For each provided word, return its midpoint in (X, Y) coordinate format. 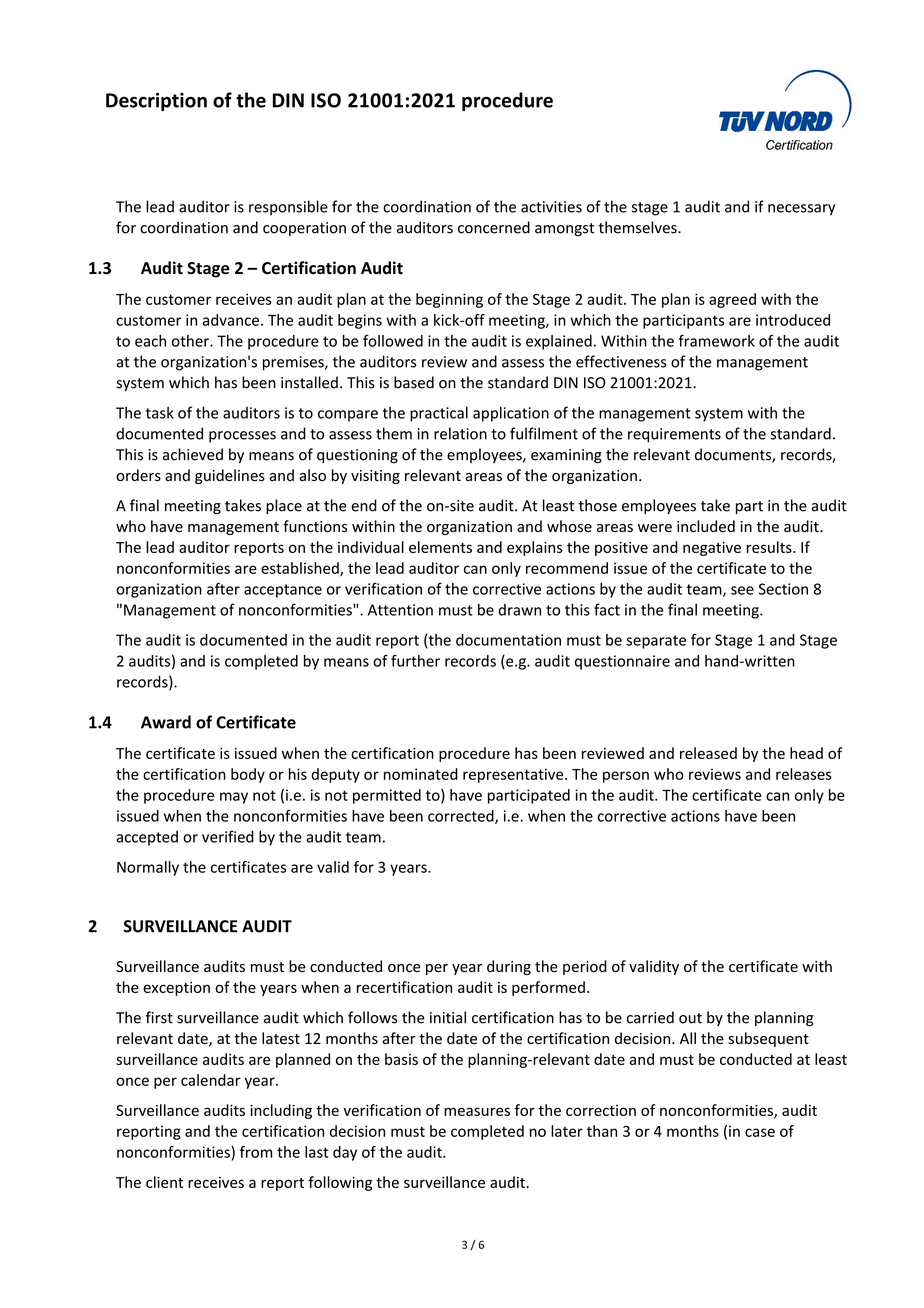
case (760, 1132)
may (234, 798)
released (708, 753)
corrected (462, 817)
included (706, 526)
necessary (801, 210)
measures (477, 1111)
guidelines (230, 476)
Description (156, 102)
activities (551, 207)
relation (460, 433)
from (256, 1152)
